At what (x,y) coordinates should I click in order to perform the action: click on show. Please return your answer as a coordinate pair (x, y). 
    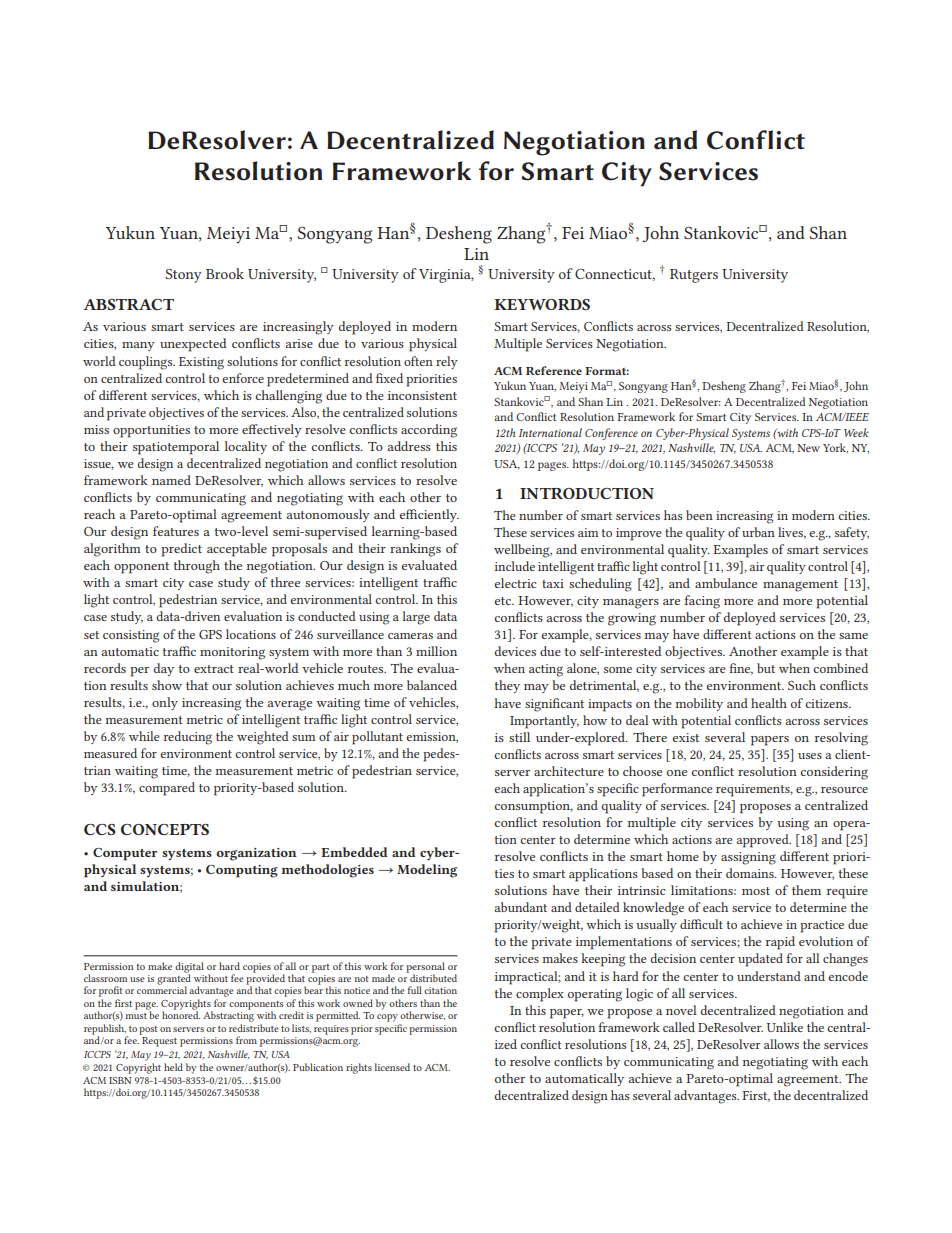
    Looking at the image, I should click on (167, 685).
